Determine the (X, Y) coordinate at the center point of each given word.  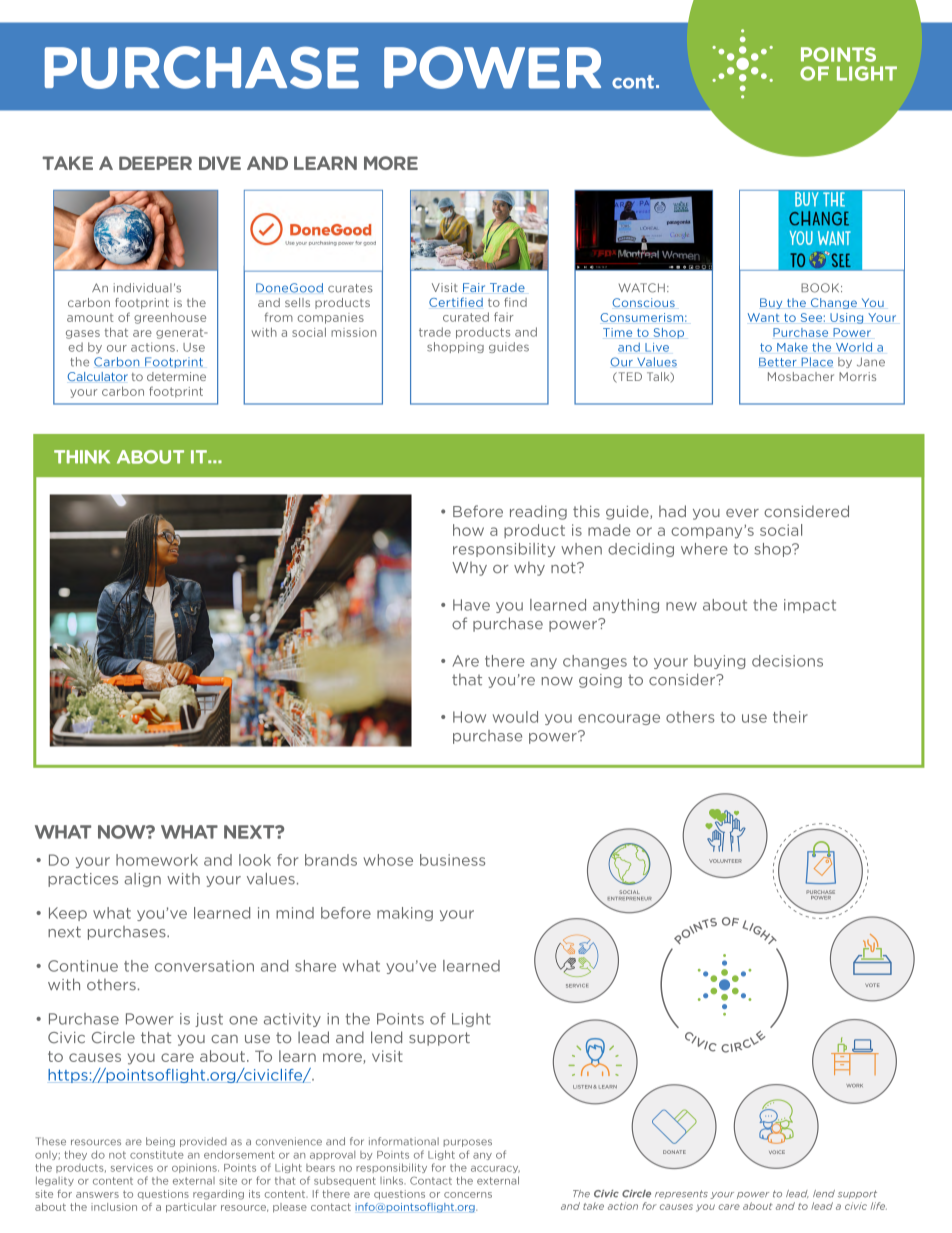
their (790, 717)
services (132, 1169)
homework (157, 860)
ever (742, 513)
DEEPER (155, 163)
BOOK (821, 288)
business (452, 860)
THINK (82, 457)
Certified (456, 302)
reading (538, 512)
